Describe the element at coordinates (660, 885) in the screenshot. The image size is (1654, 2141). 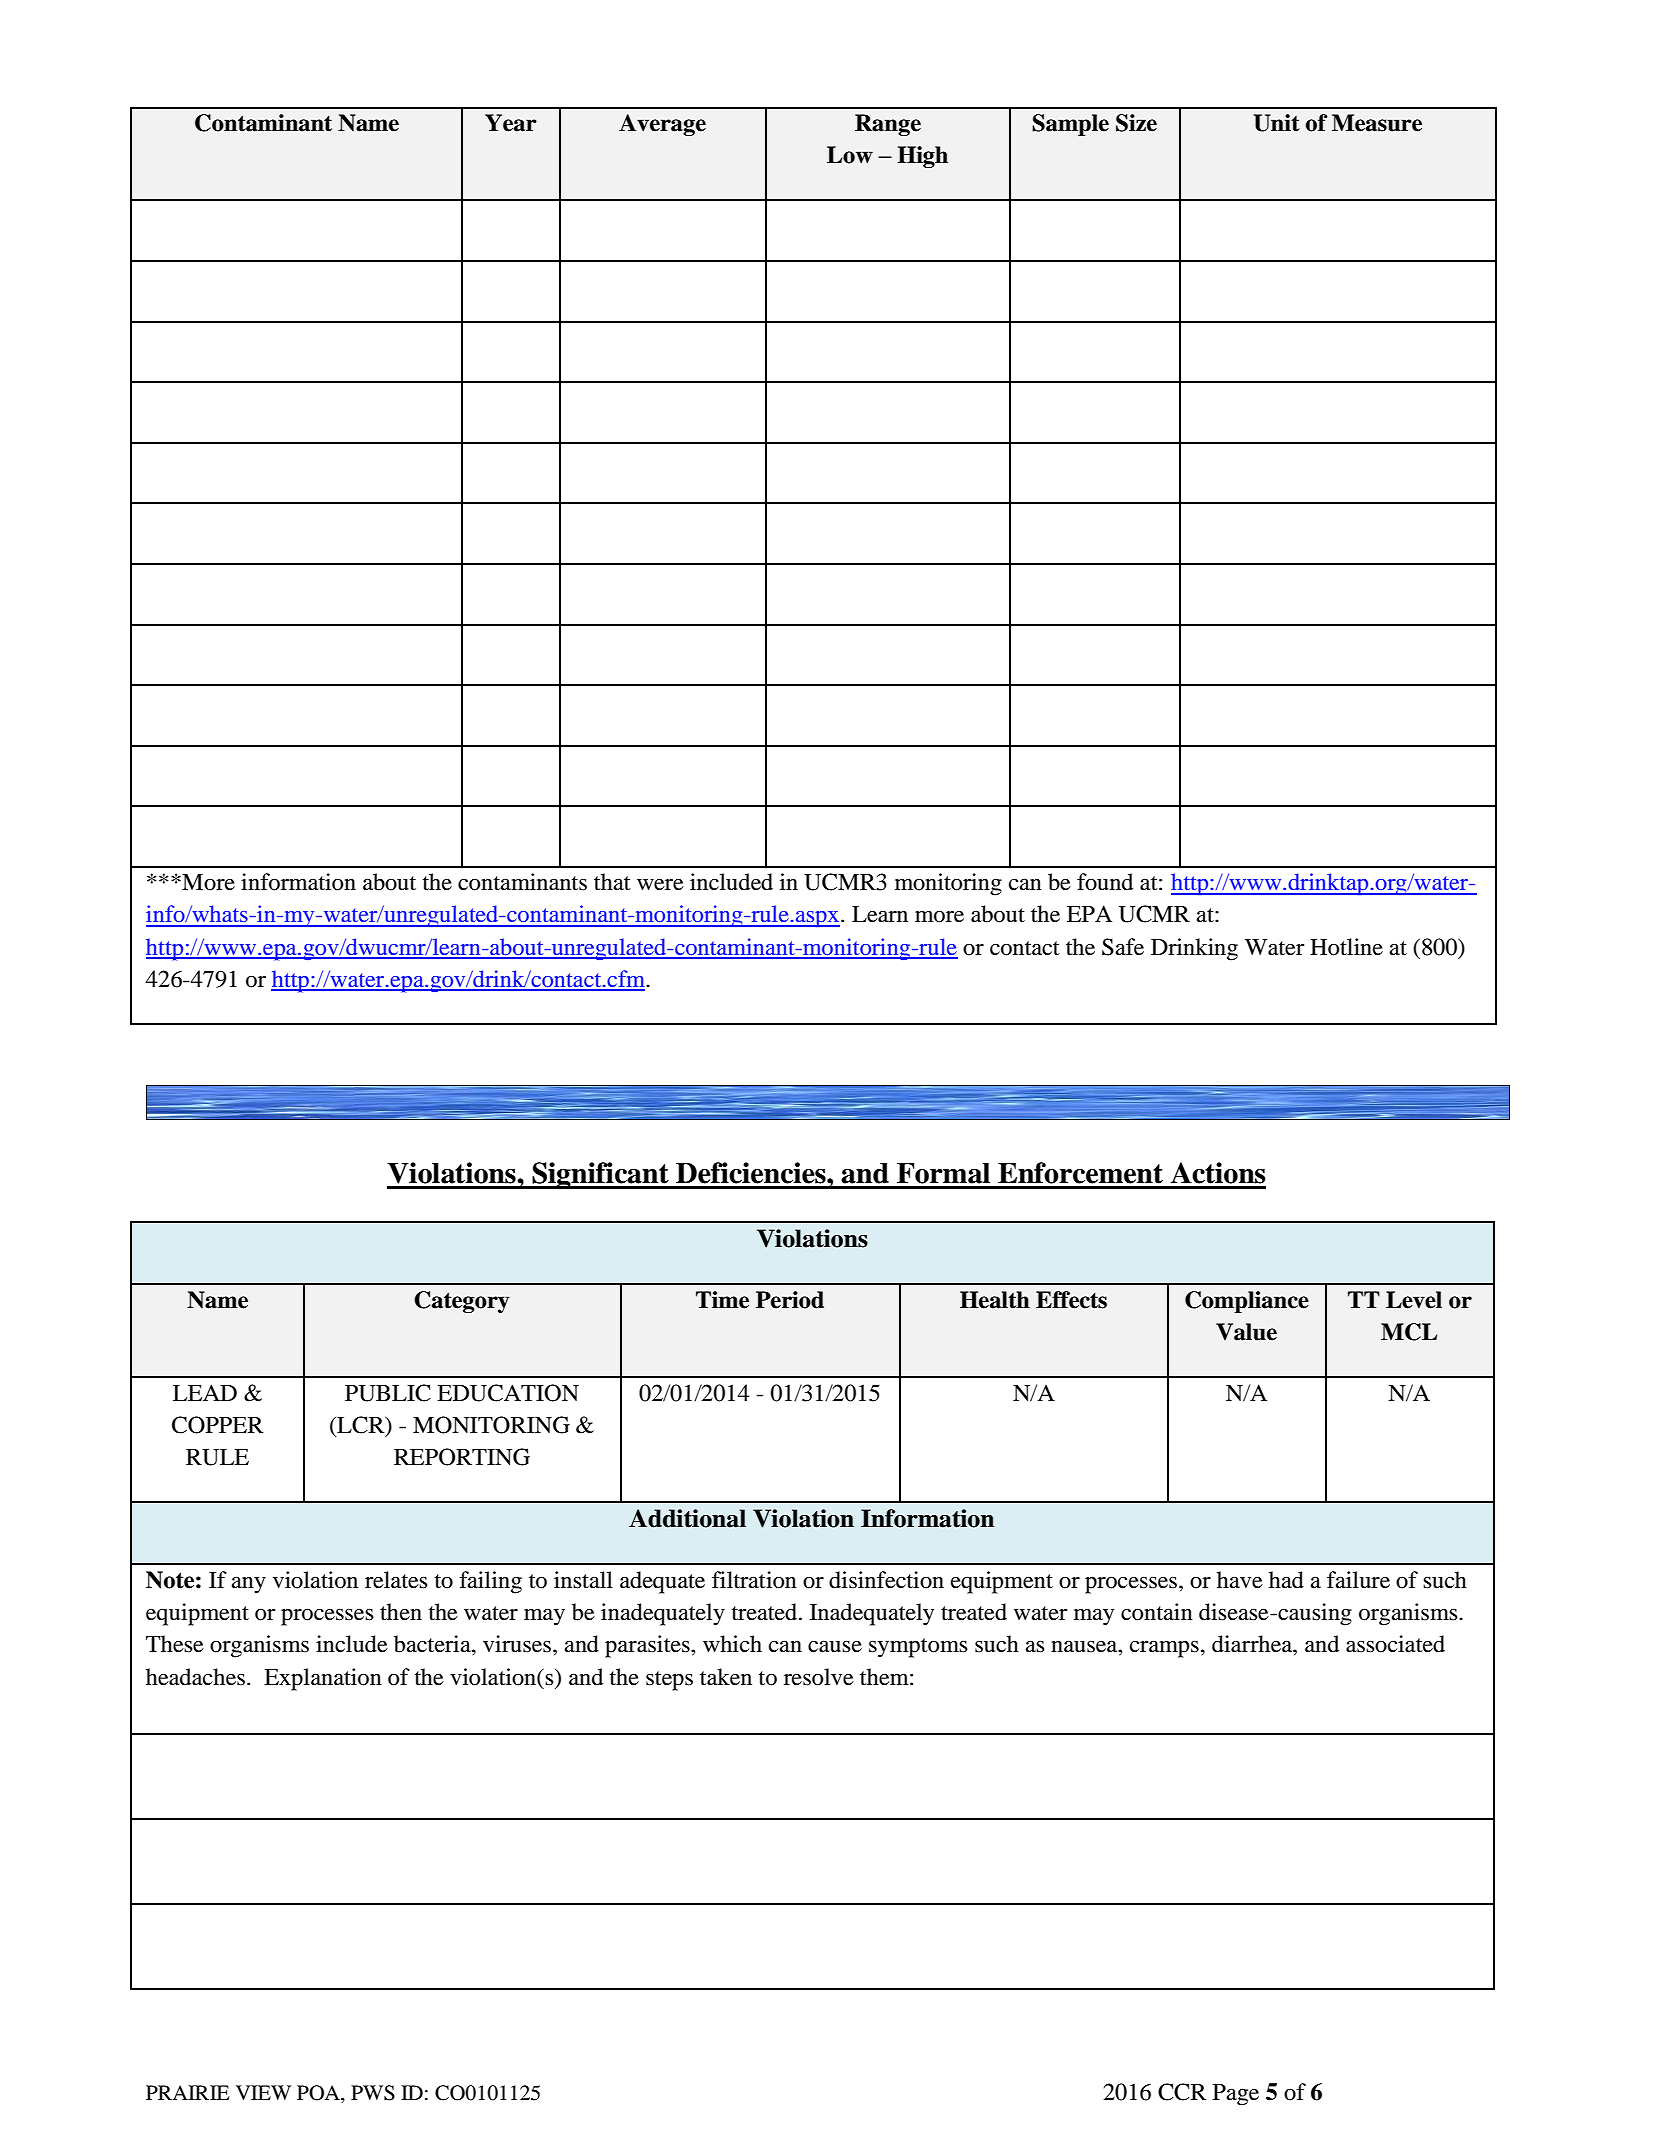
I see `were` at that location.
